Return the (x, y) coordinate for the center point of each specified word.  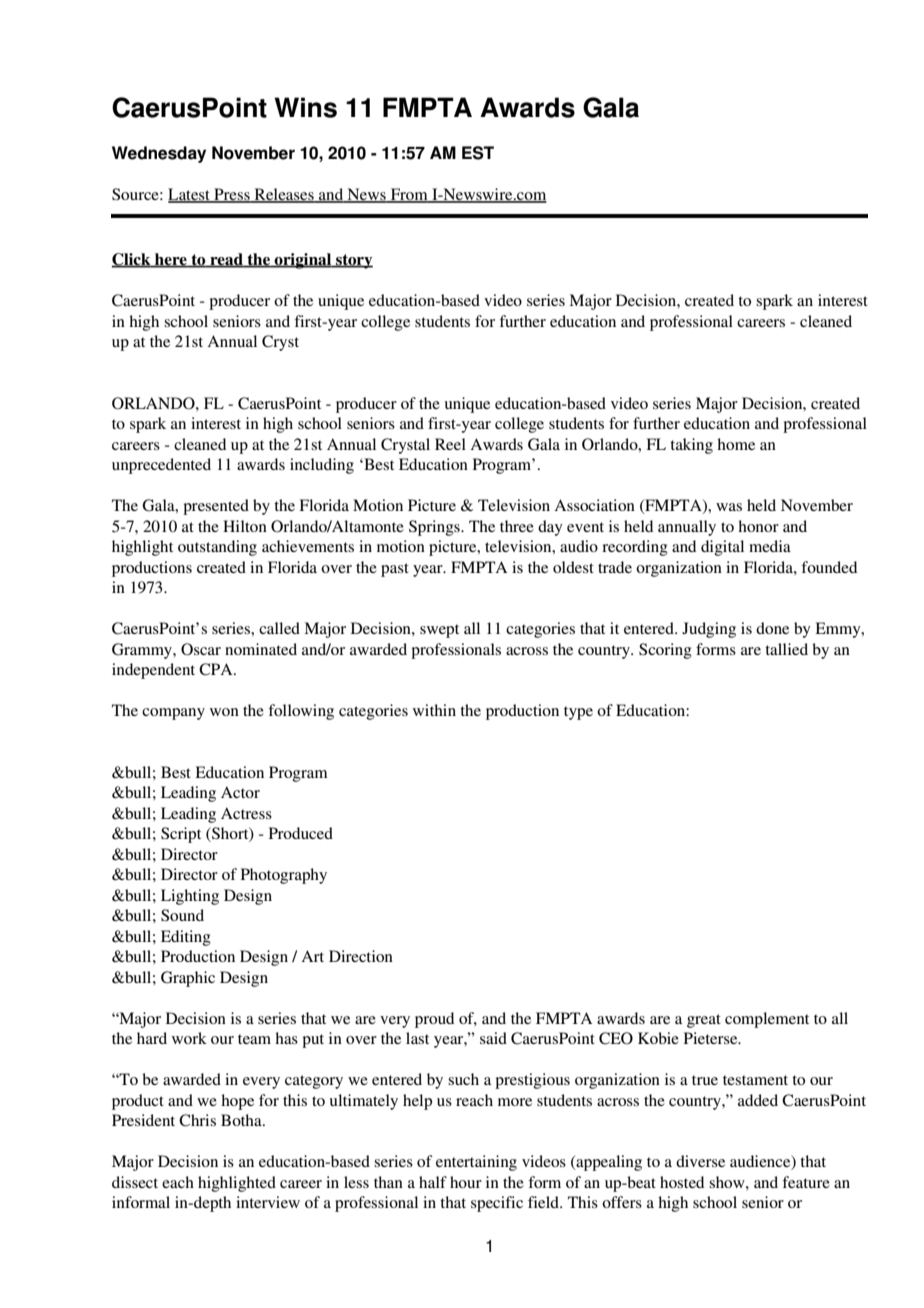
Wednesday (159, 154)
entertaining (476, 1163)
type (578, 713)
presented (216, 507)
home (736, 444)
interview (268, 1202)
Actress (246, 813)
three (517, 526)
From (409, 195)
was (729, 507)
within (434, 710)
